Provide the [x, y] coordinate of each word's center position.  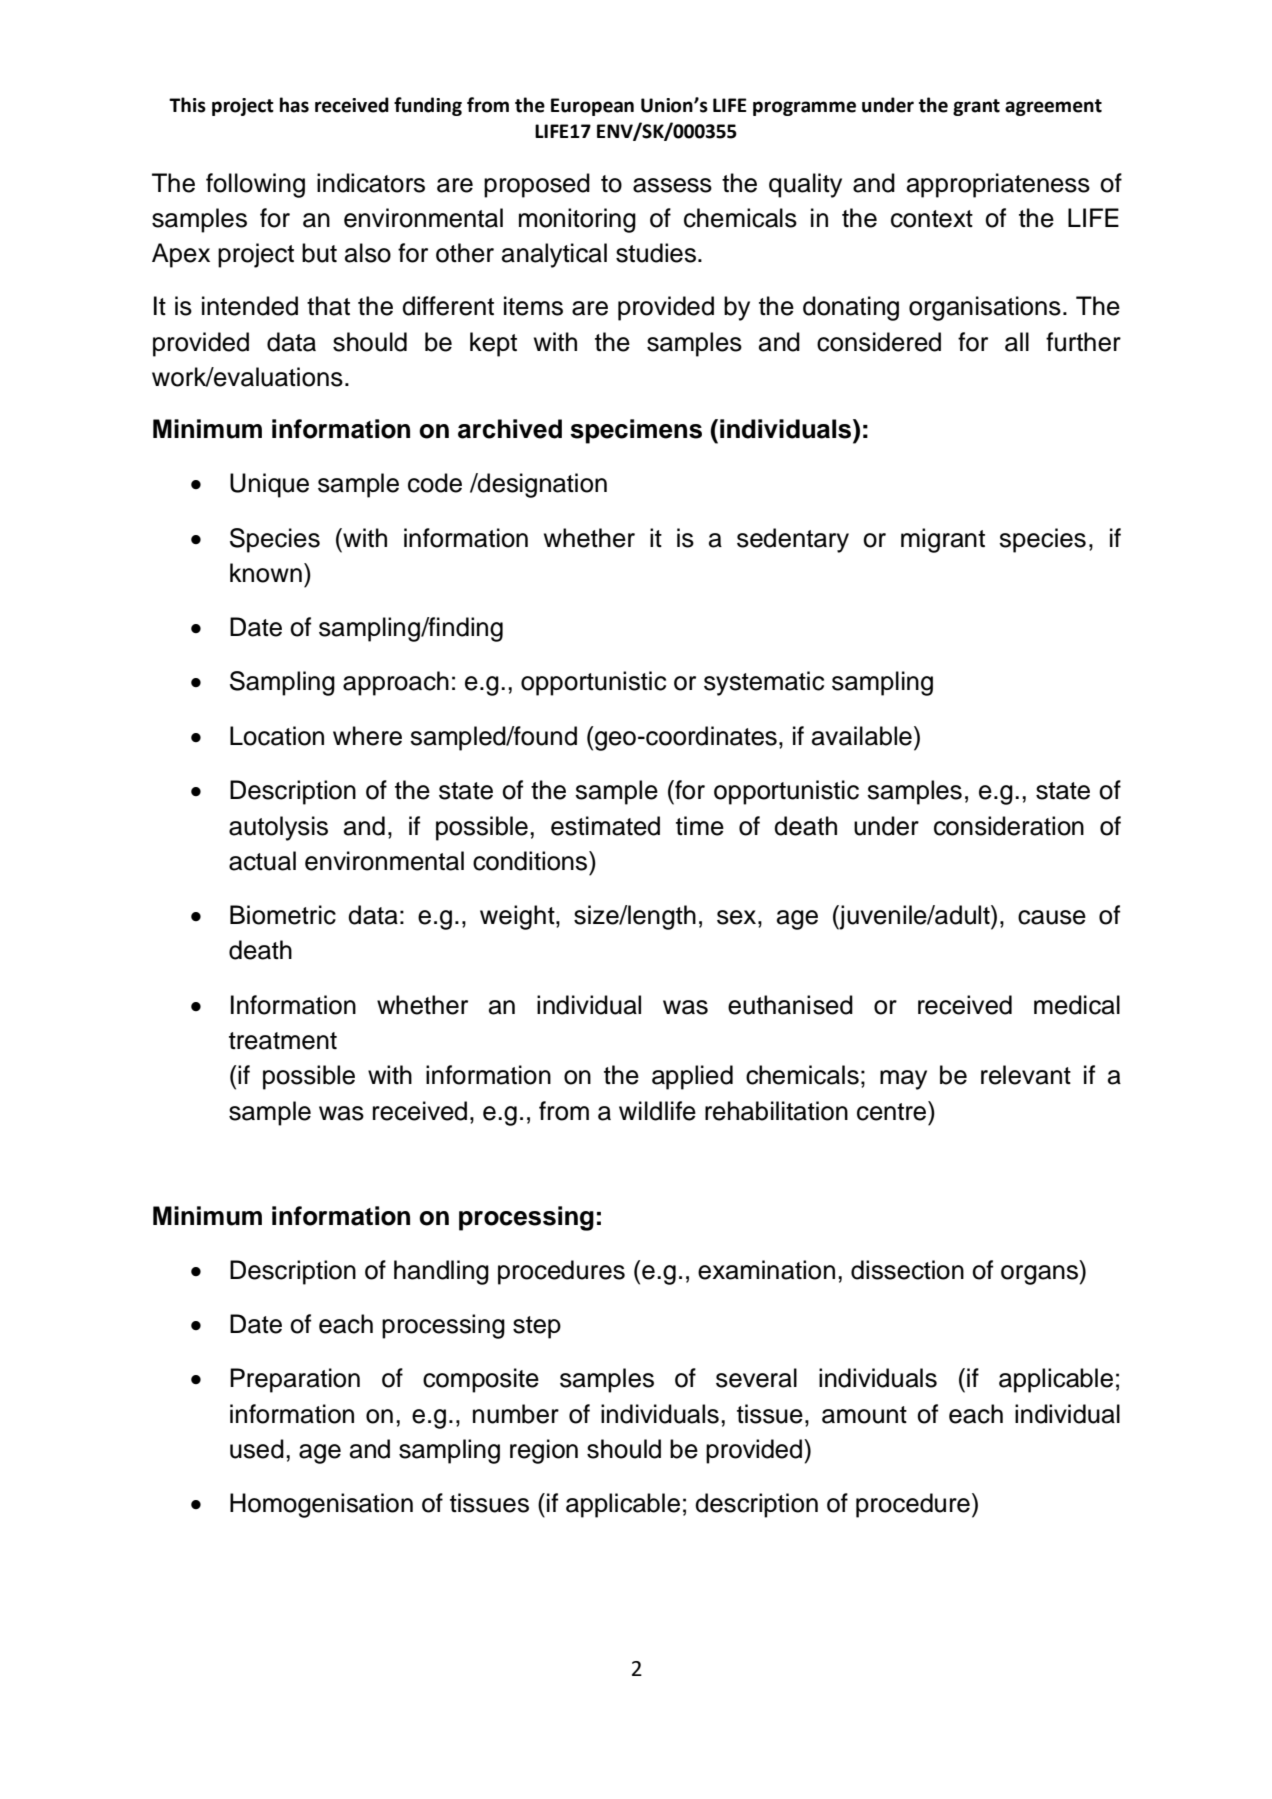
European [592, 107]
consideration [1009, 826]
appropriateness [998, 185]
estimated [605, 826]
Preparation [295, 1380]
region [544, 1451]
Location [277, 736]
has [294, 105]
